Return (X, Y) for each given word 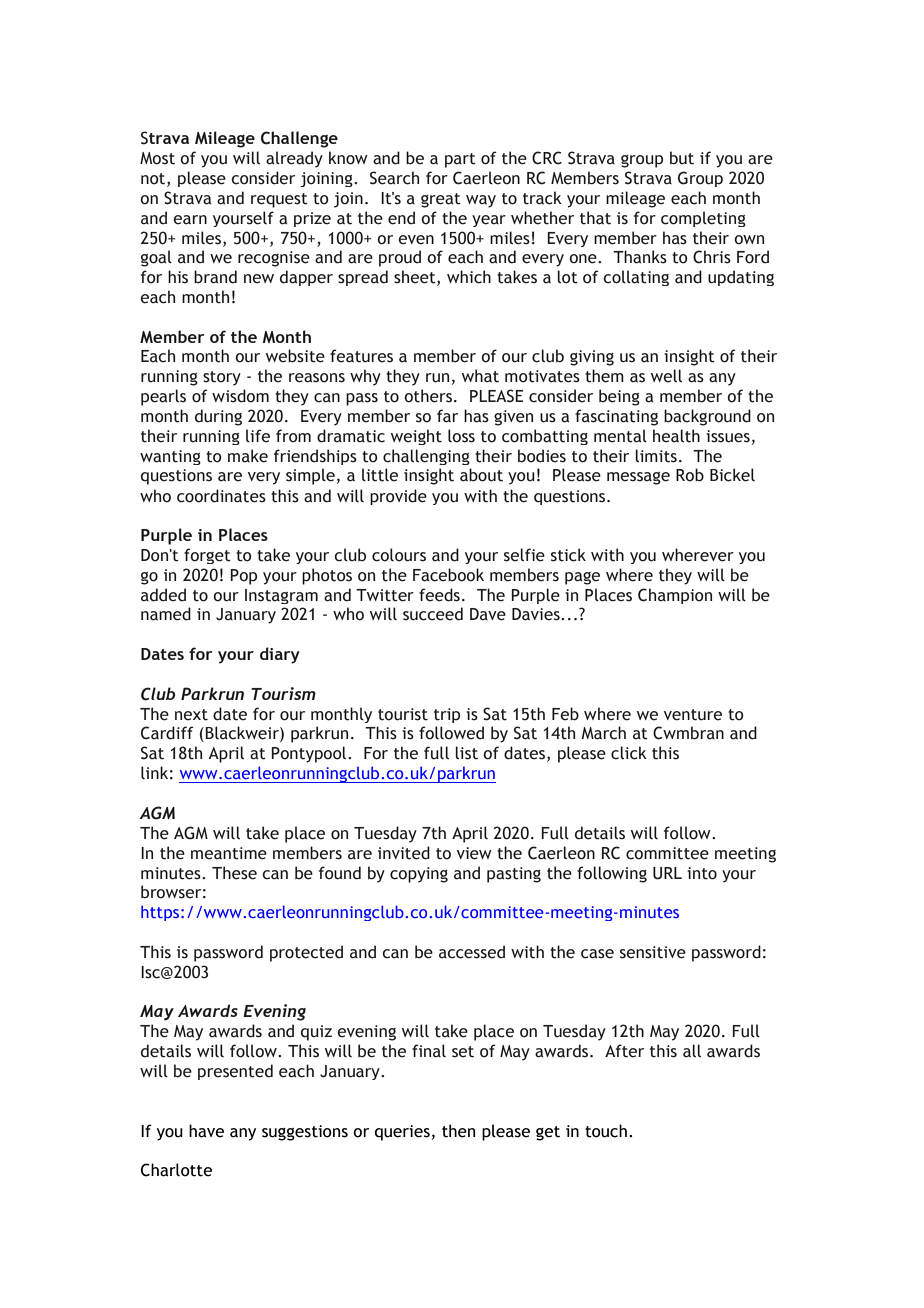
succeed (433, 614)
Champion (675, 596)
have (206, 1131)
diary (280, 655)
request (279, 200)
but (682, 158)
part (460, 160)
